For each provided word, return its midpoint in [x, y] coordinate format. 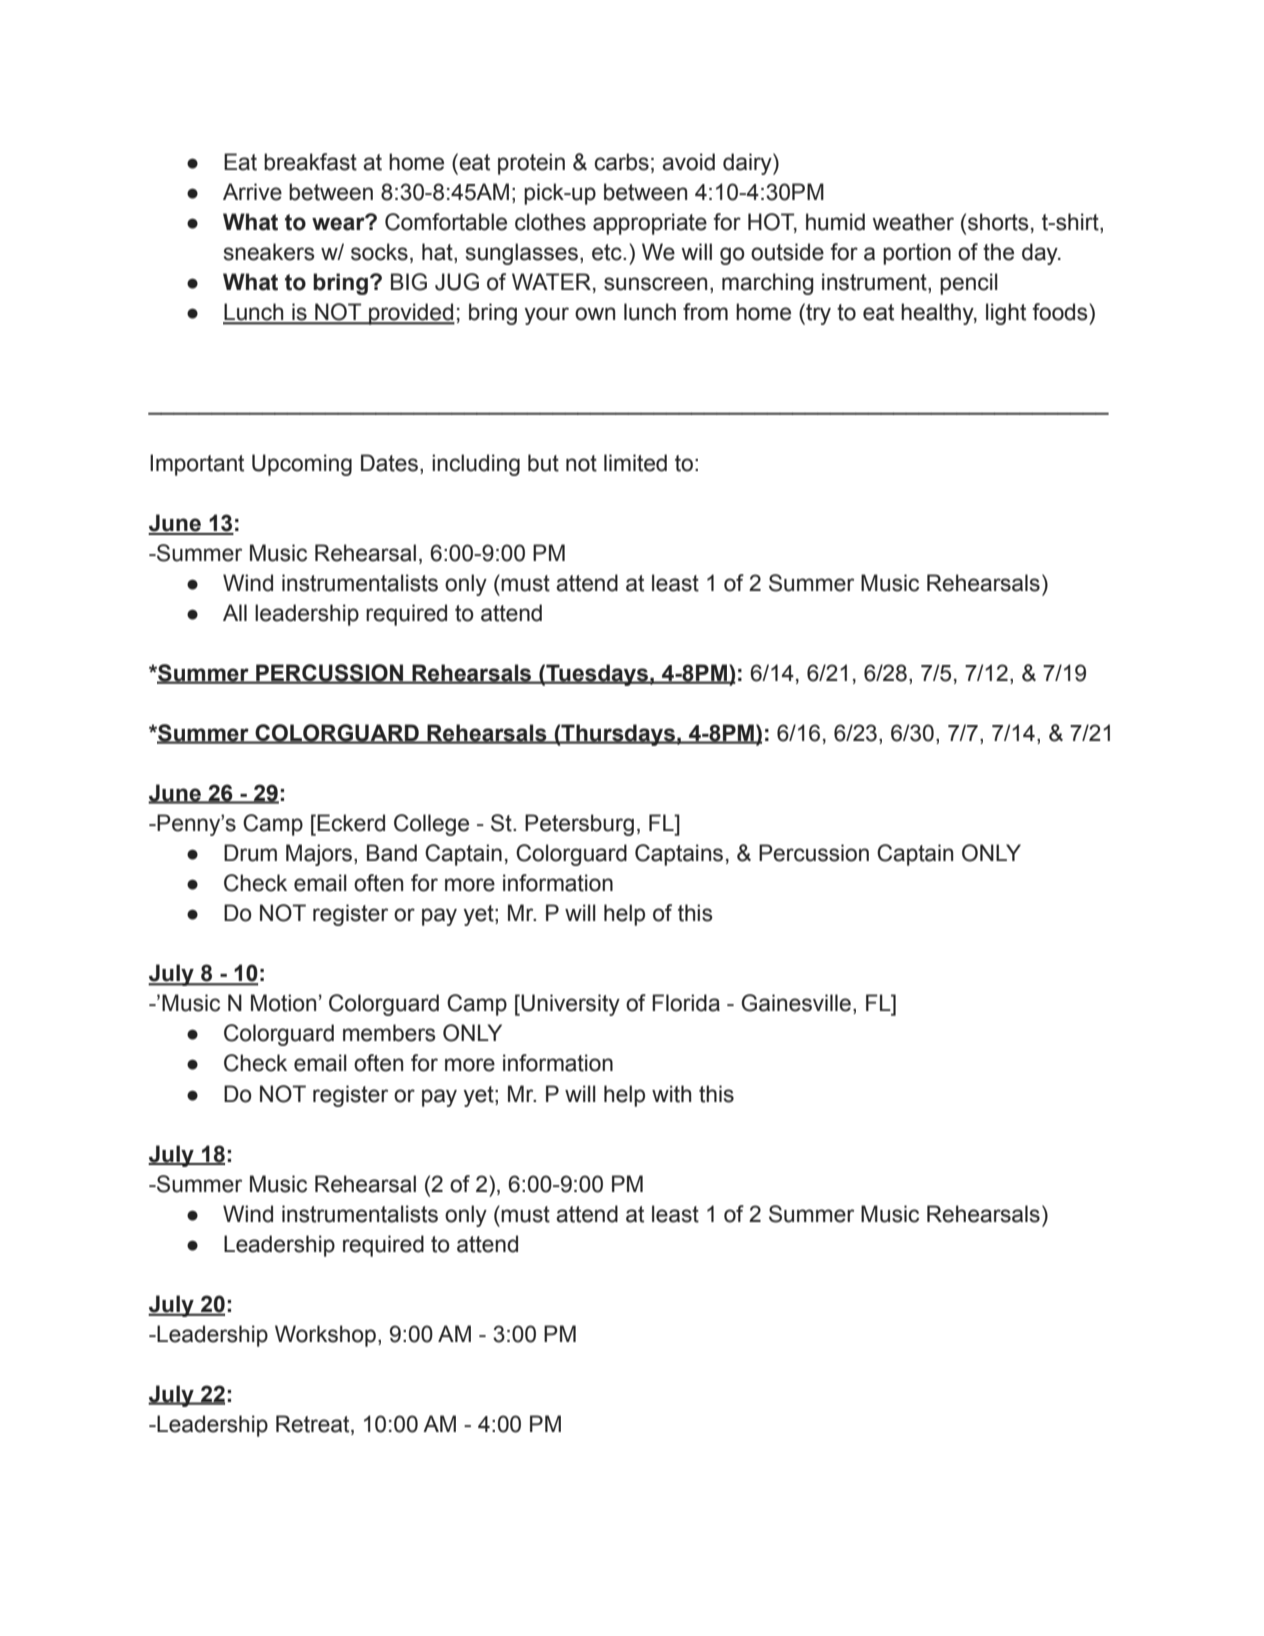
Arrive [252, 192]
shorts [998, 222]
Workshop [325, 1336]
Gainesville [796, 1003]
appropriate [650, 224]
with [671, 1094]
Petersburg [579, 825]
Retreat [314, 1425]
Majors [320, 855]
